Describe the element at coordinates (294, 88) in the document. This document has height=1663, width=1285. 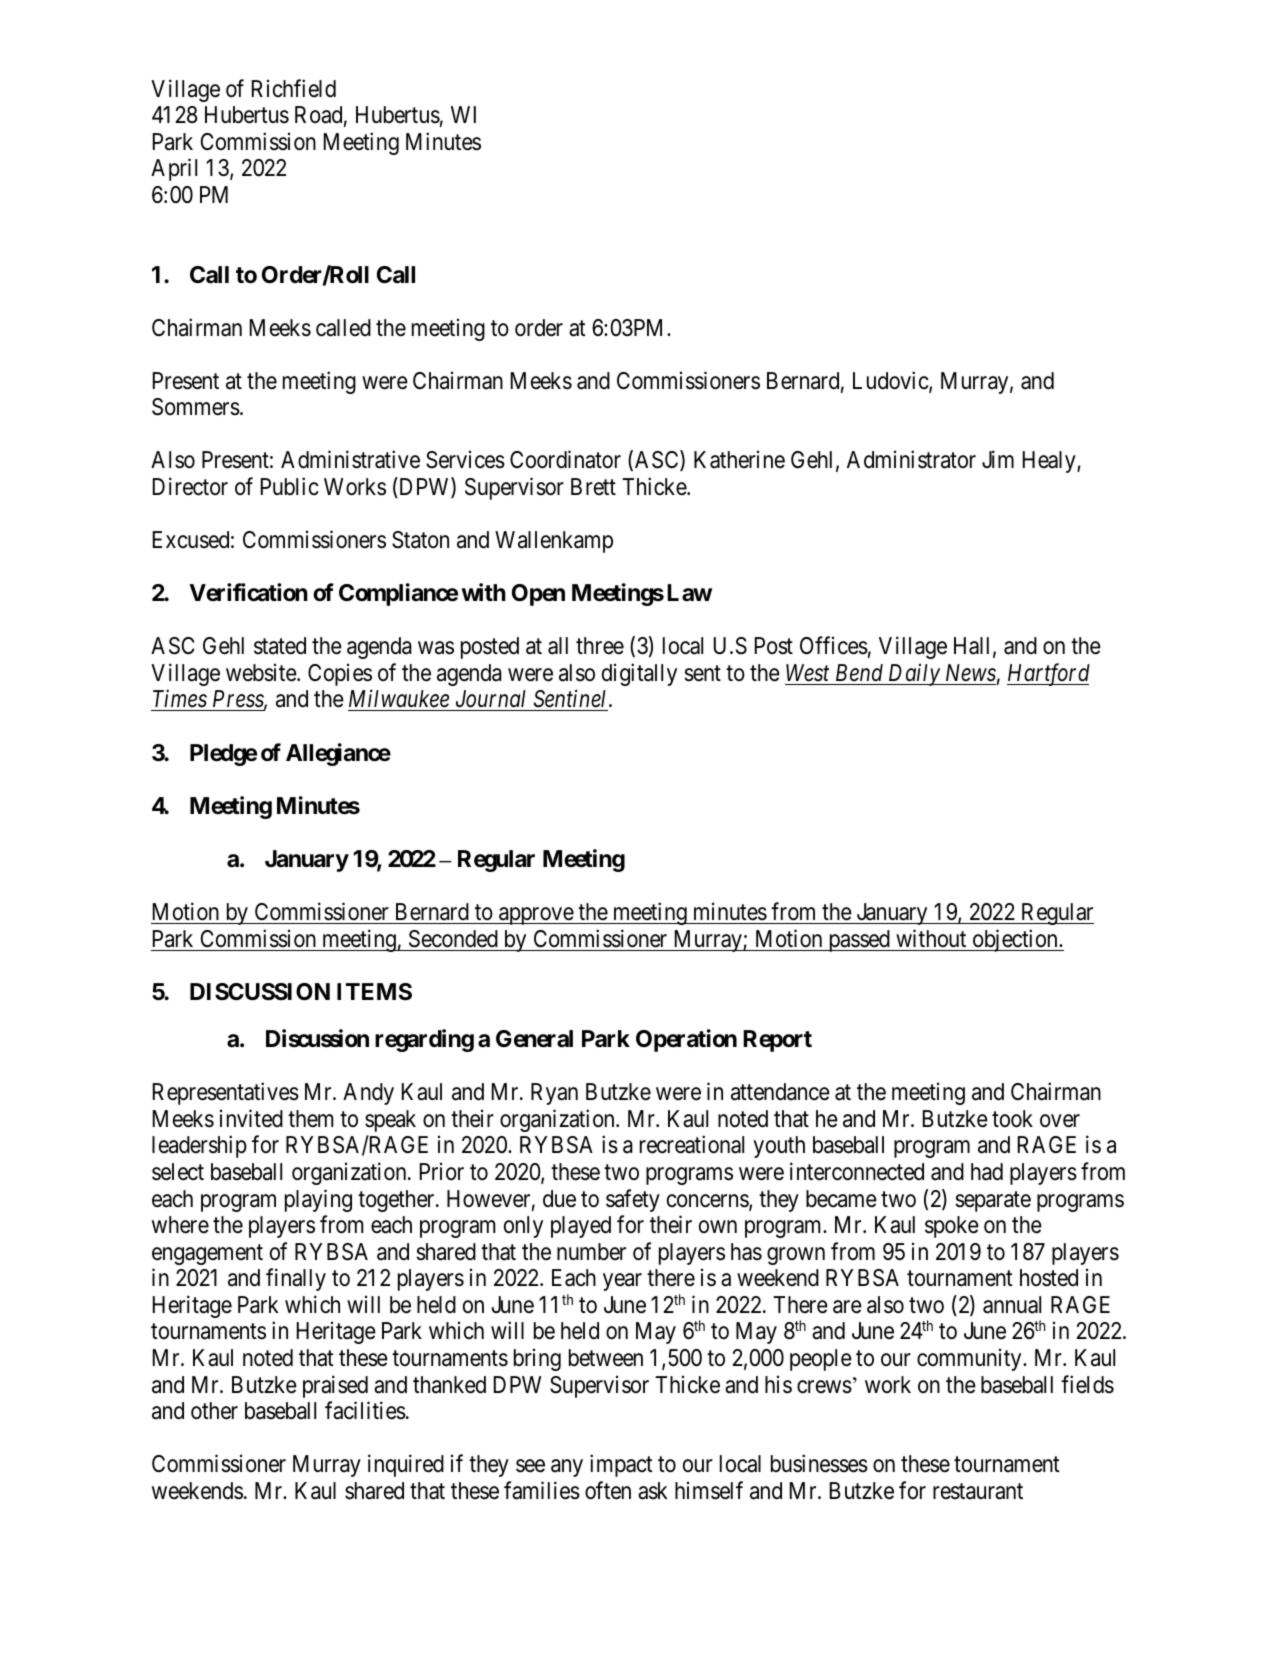
I see `Richfield` at that location.
